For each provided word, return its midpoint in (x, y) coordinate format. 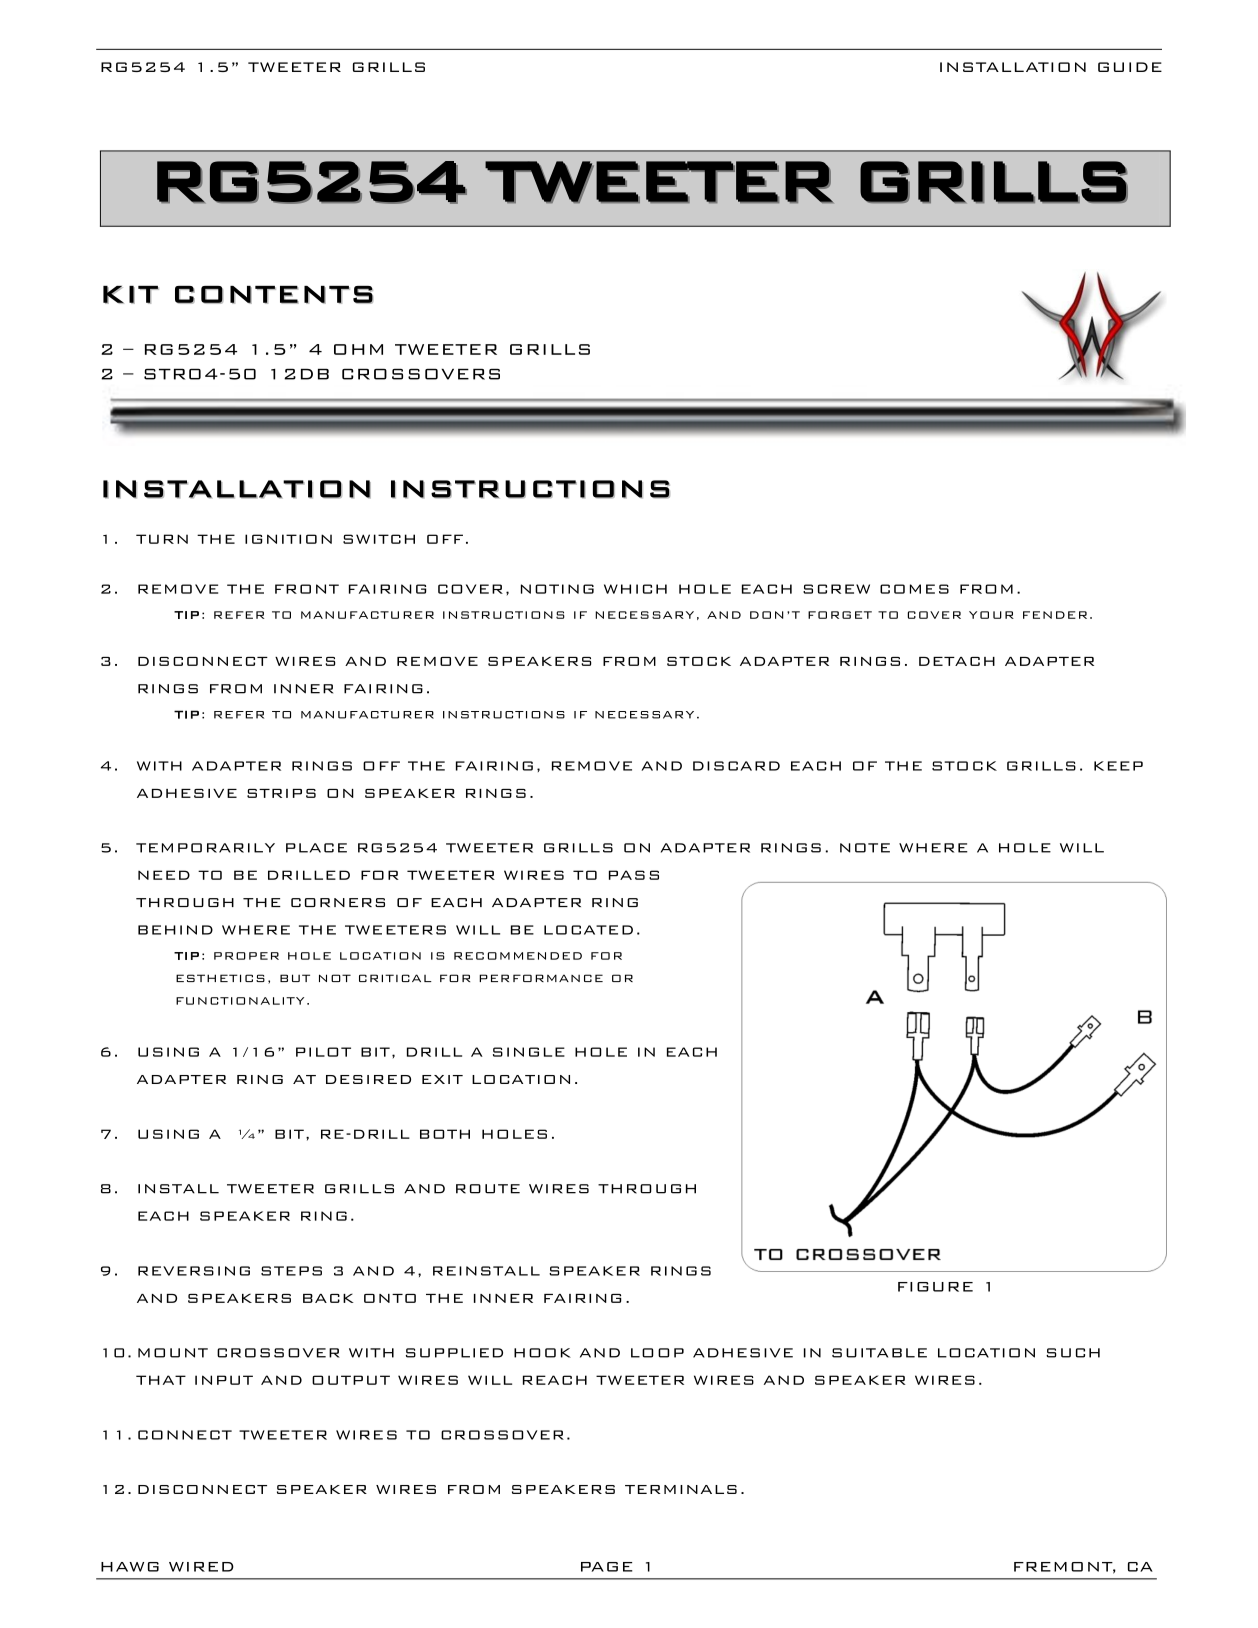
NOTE (865, 848)
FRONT (307, 589)
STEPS (291, 1271)
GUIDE (1130, 67)
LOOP (657, 1353)
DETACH (957, 661)
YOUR (991, 615)
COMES (914, 589)
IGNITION (288, 539)
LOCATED (588, 930)
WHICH (635, 589)
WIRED (201, 1567)
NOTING (557, 589)
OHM (358, 349)
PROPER (246, 956)
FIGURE (935, 1287)
